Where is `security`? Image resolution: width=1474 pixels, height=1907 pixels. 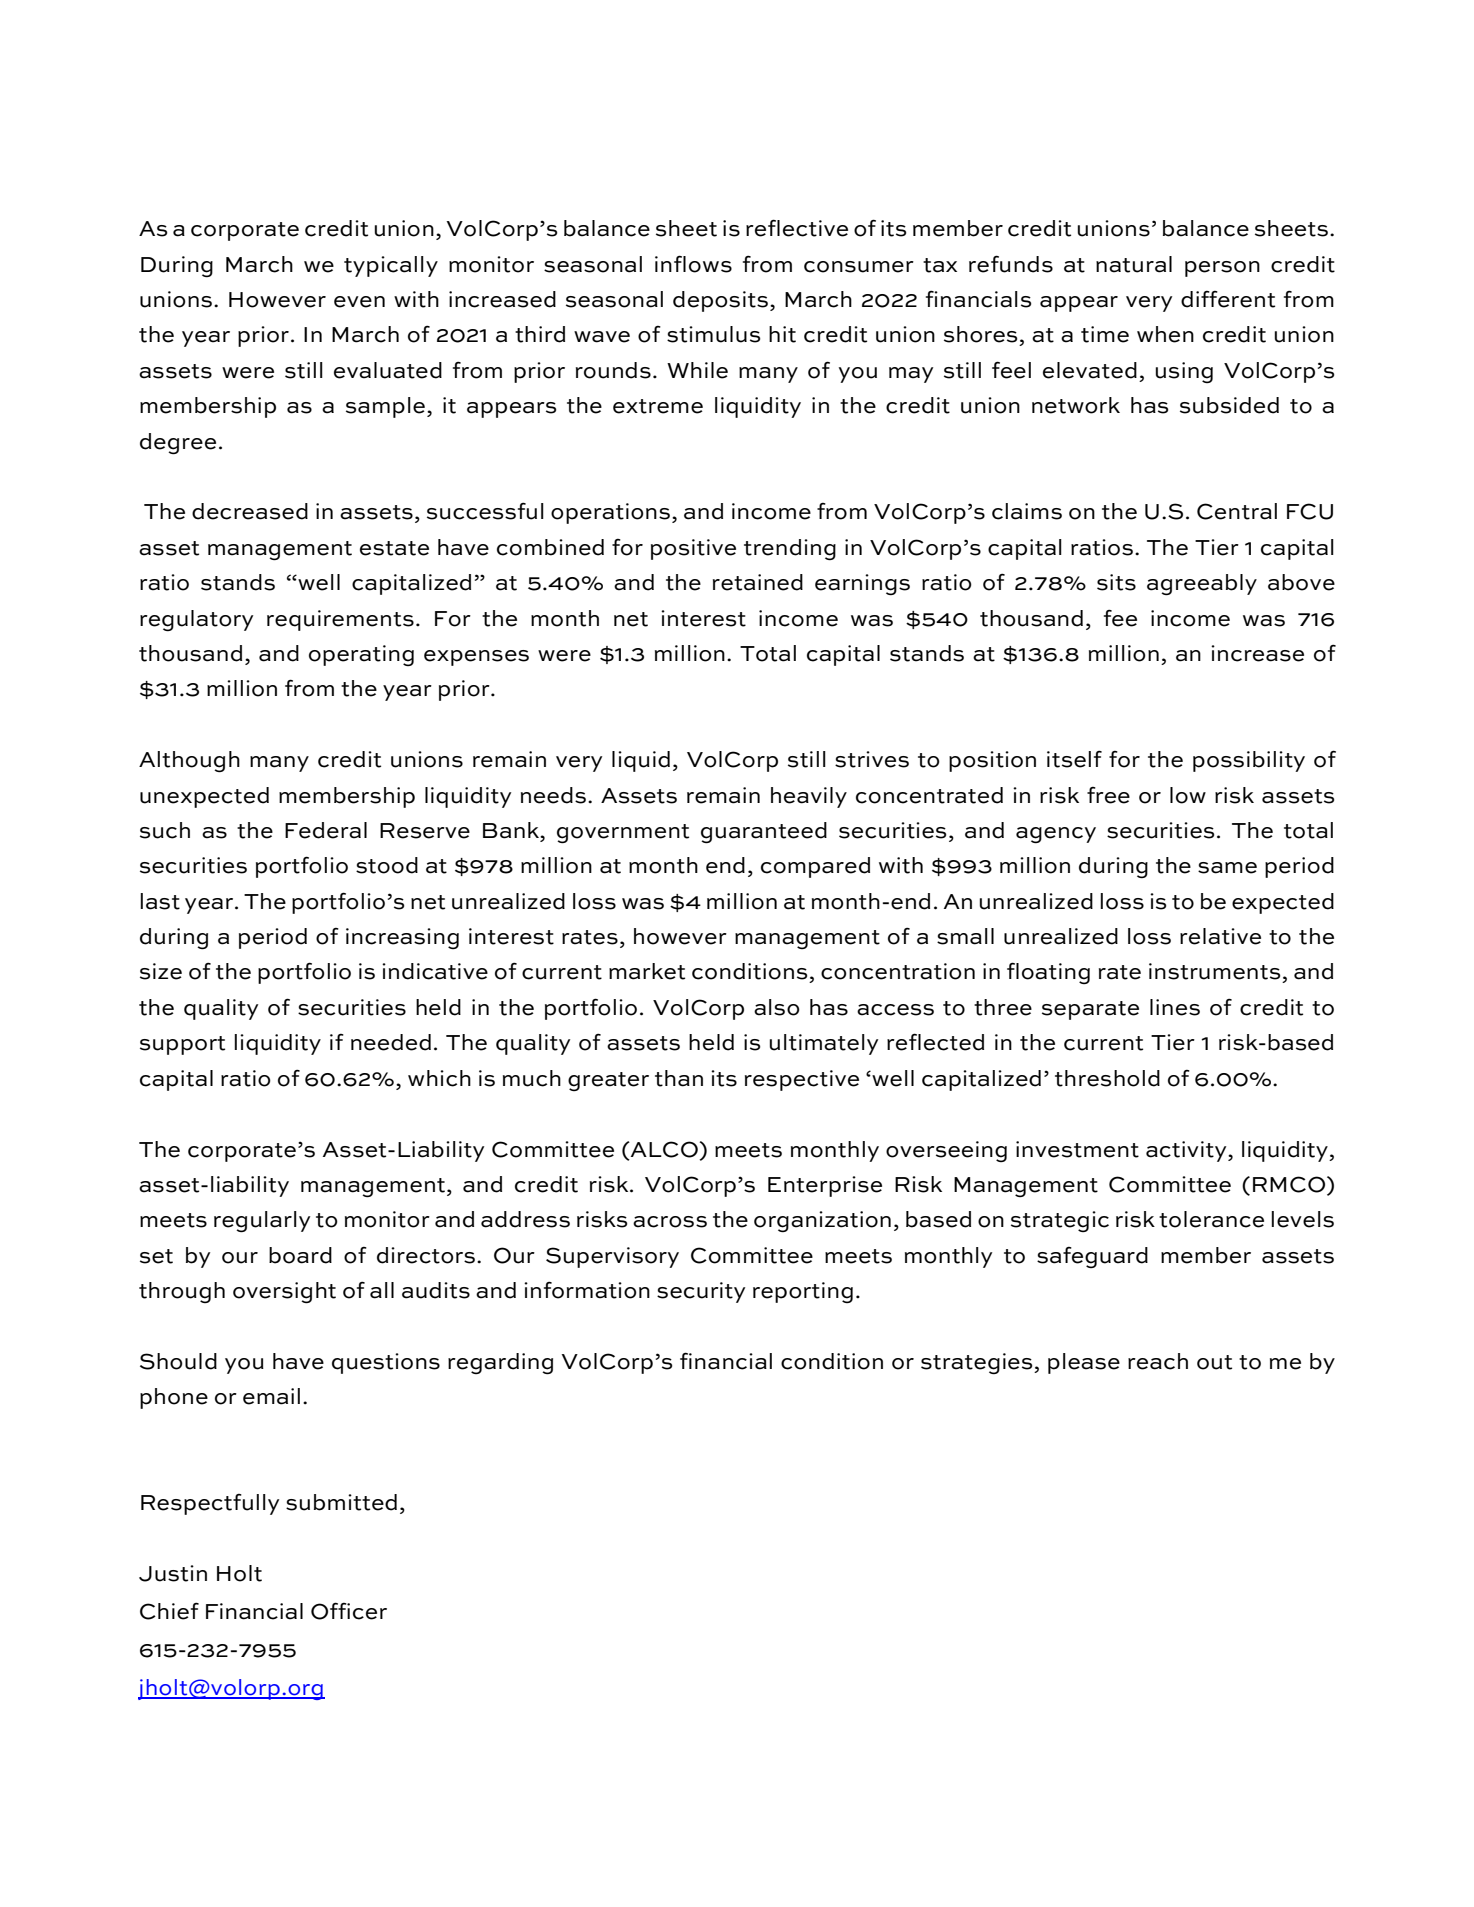 security is located at coordinates (701, 1292).
